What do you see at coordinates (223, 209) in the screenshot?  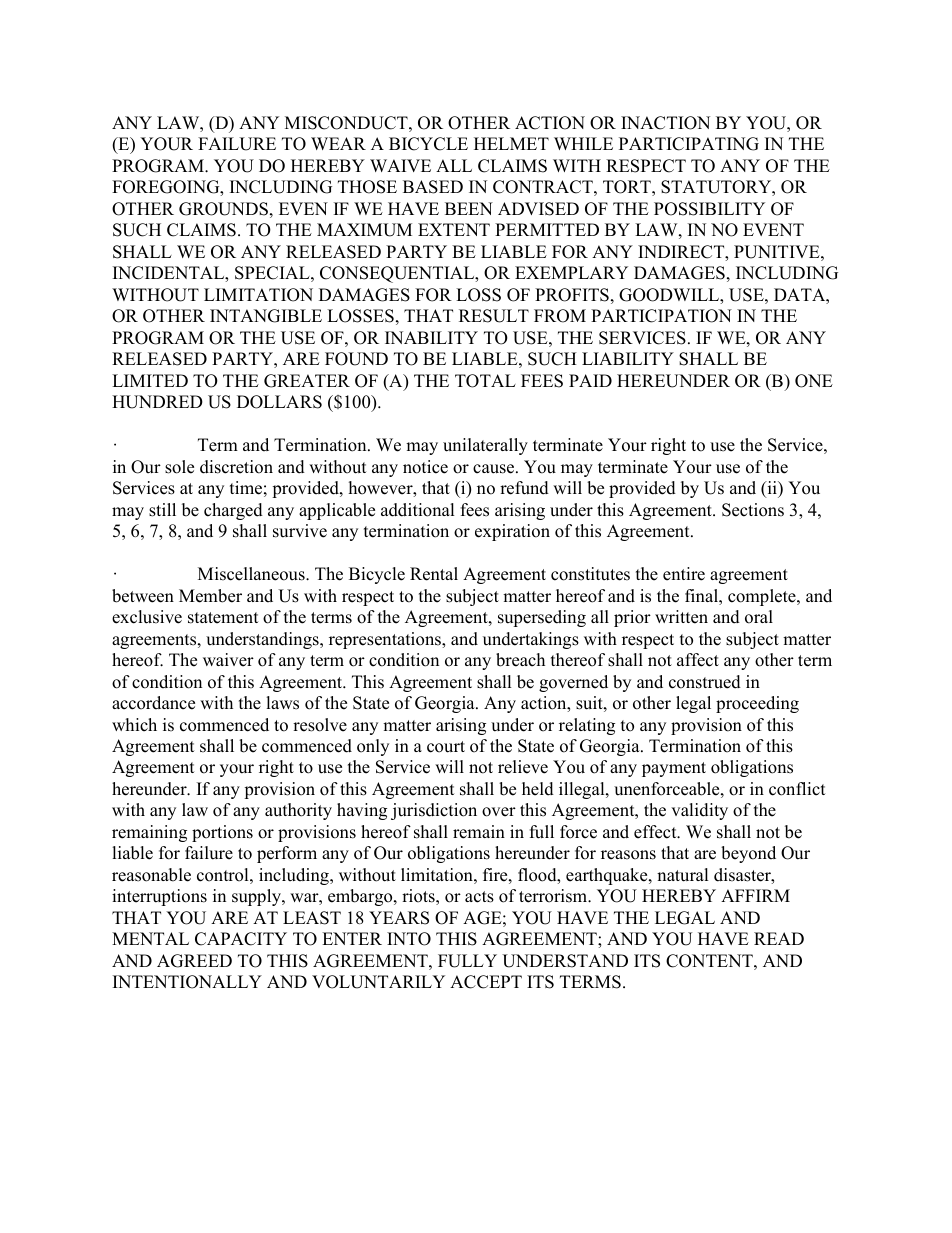 I see `GROUNDS` at bounding box center [223, 209].
